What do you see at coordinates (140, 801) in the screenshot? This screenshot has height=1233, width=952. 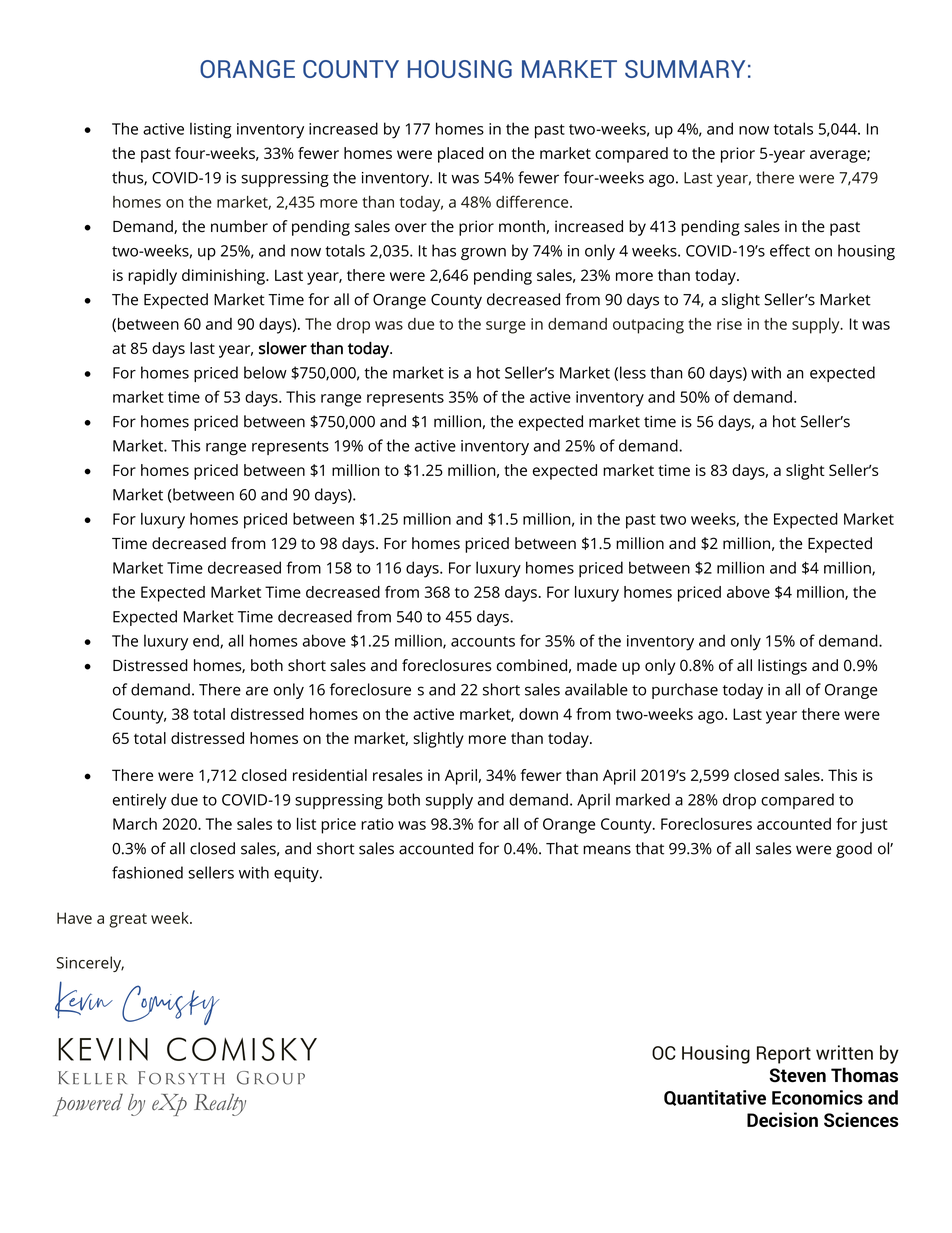 I see `entirely` at bounding box center [140, 801].
